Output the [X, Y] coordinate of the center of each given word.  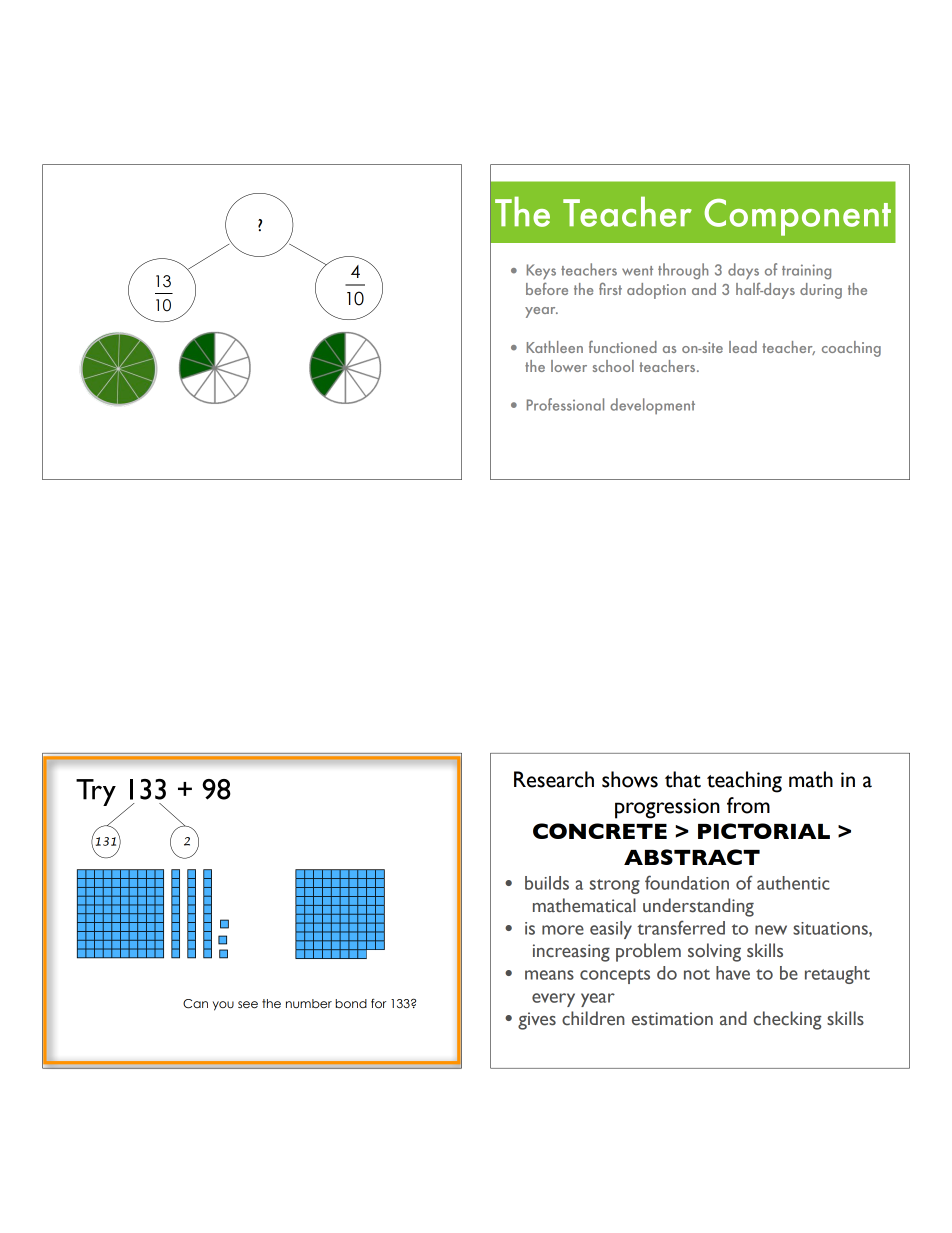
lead [743, 347]
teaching [744, 782]
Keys [541, 271]
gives [537, 1021]
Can [195, 1004]
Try [96, 792]
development [652, 406]
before [547, 288]
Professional [565, 404]
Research [554, 779]
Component [798, 217]
